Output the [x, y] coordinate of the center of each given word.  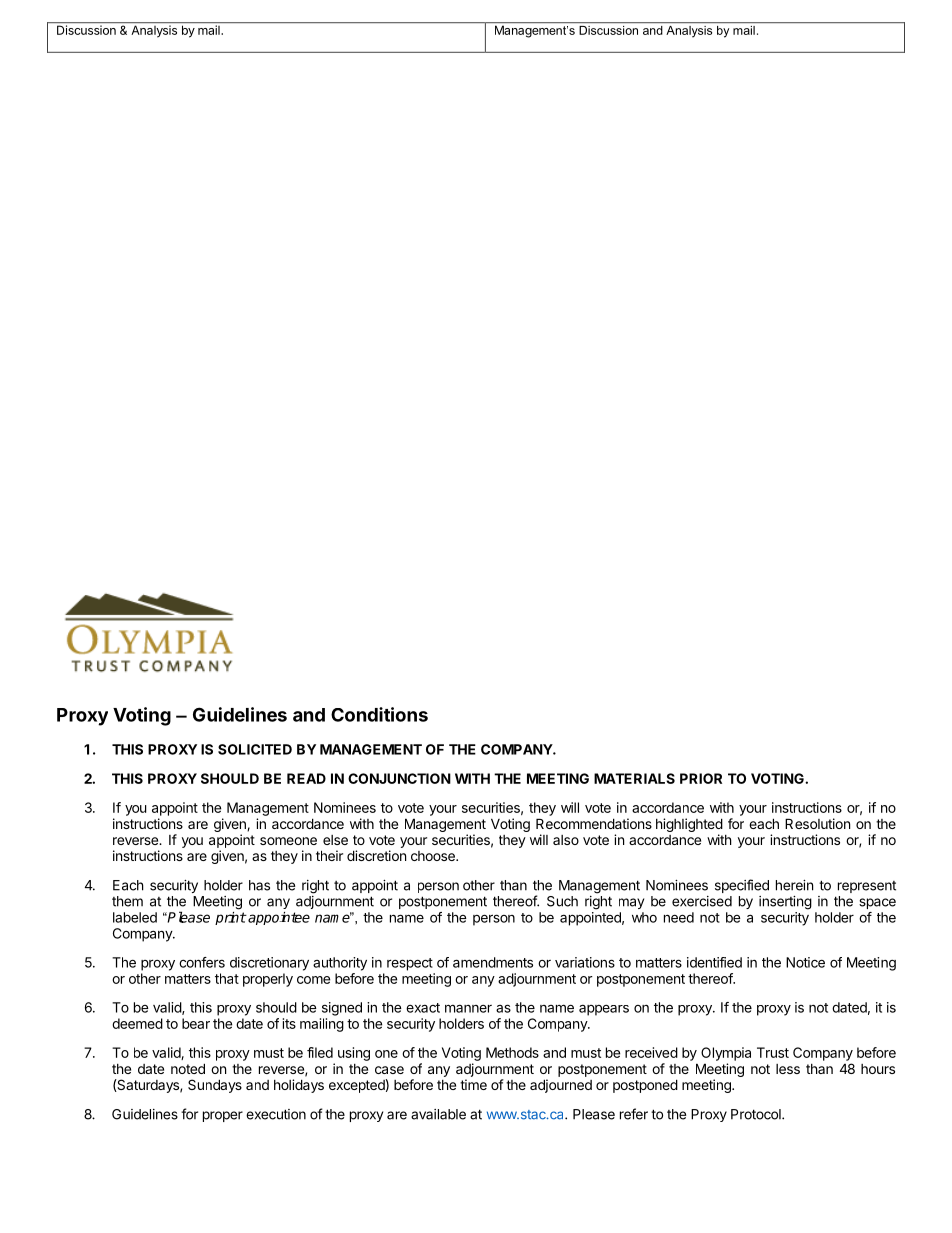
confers [202, 962]
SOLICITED [255, 749]
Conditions [379, 714]
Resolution [817, 823]
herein [794, 885]
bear [196, 1023]
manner [468, 1008]
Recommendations [594, 823]
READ [306, 778]
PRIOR [701, 778]
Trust [773, 1052]
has [259, 885]
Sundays [215, 1086]
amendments [493, 962]
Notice [805, 962]
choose [434, 856]
